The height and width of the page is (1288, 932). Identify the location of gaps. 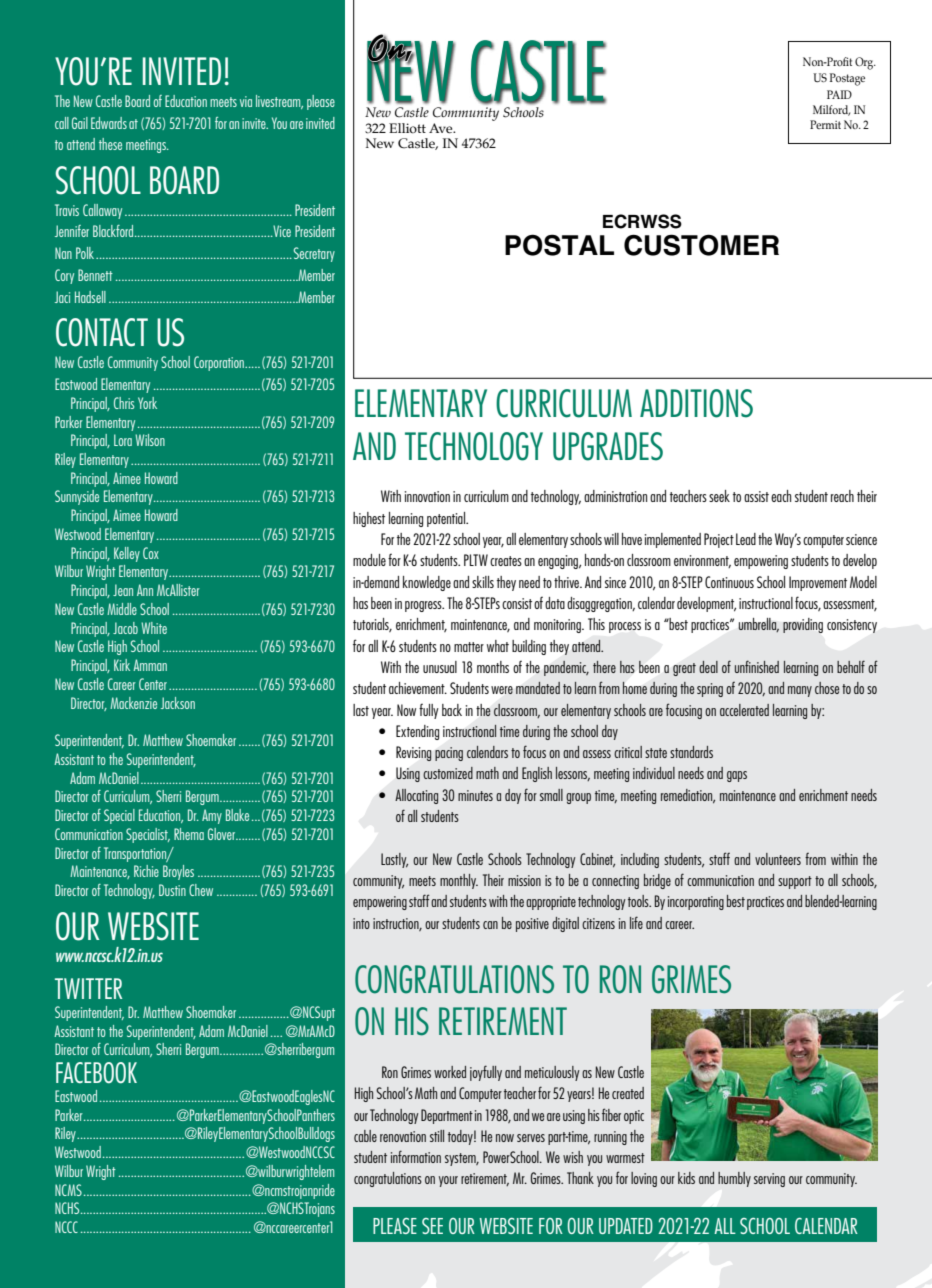
(737, 776).
